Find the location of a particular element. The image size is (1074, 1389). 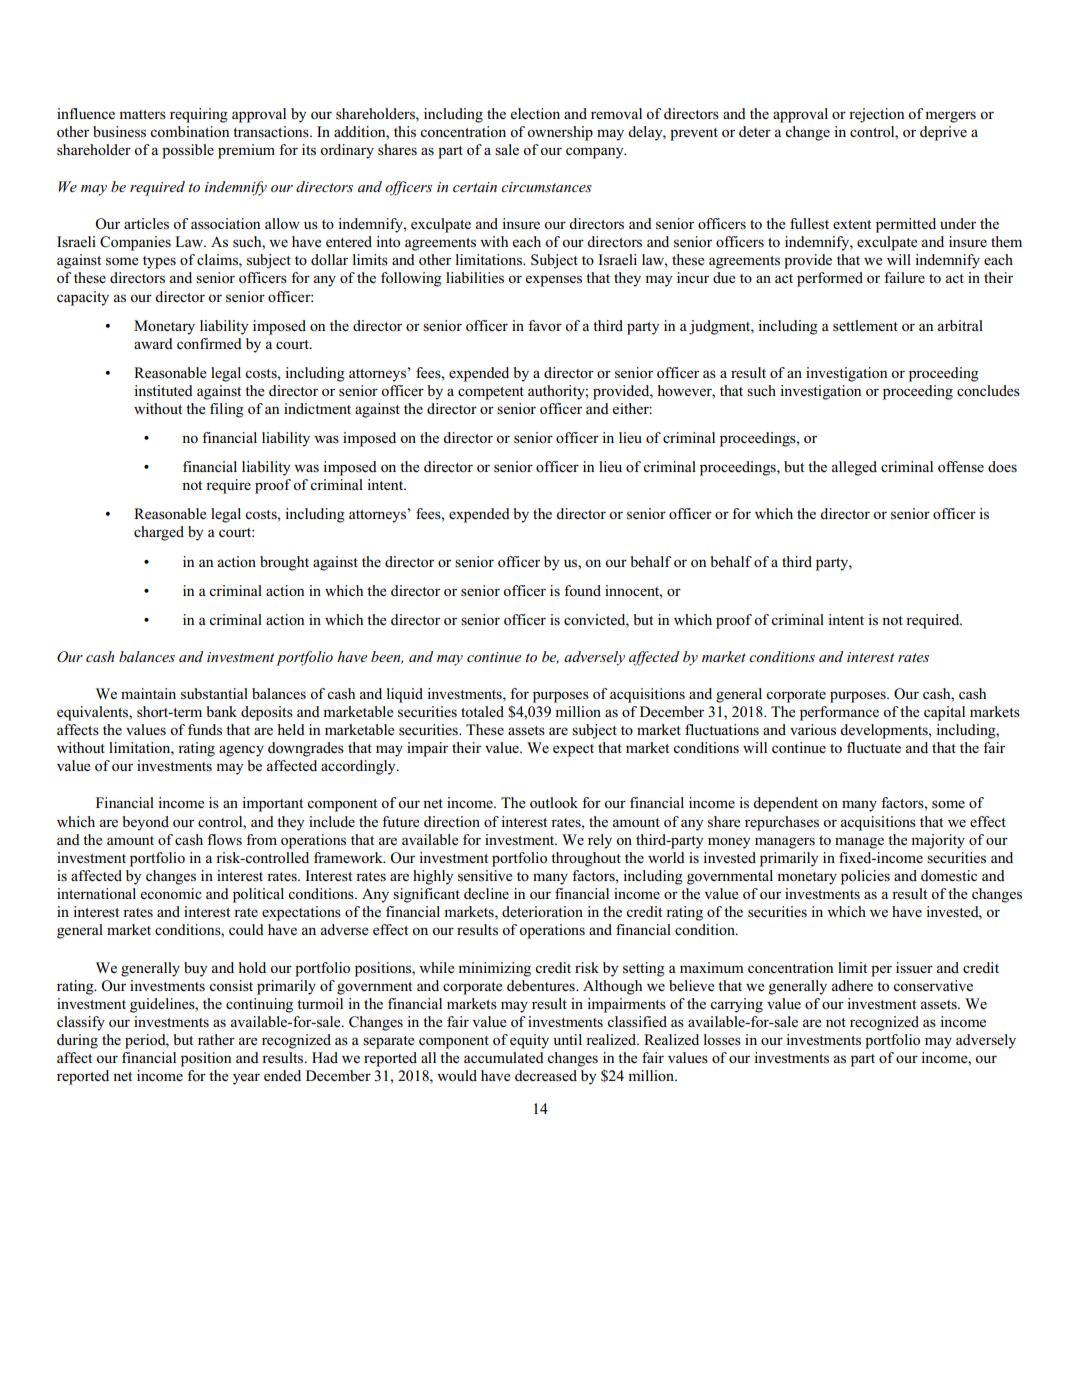

capital is located at coordinates (944, 713).
